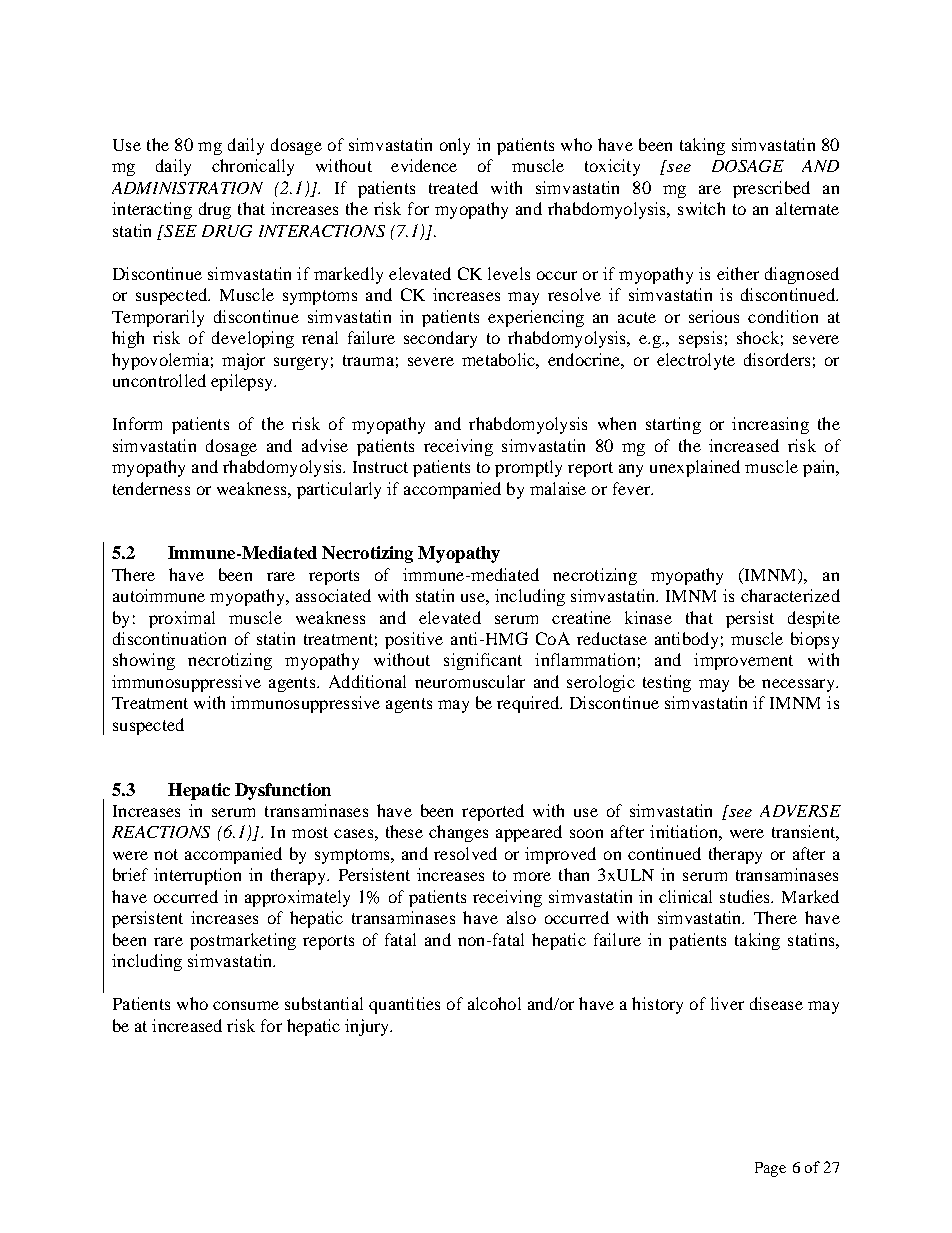  Describe the element at coordinates (243, 382) in the screenshot. I see `epilepsy` at that location.
